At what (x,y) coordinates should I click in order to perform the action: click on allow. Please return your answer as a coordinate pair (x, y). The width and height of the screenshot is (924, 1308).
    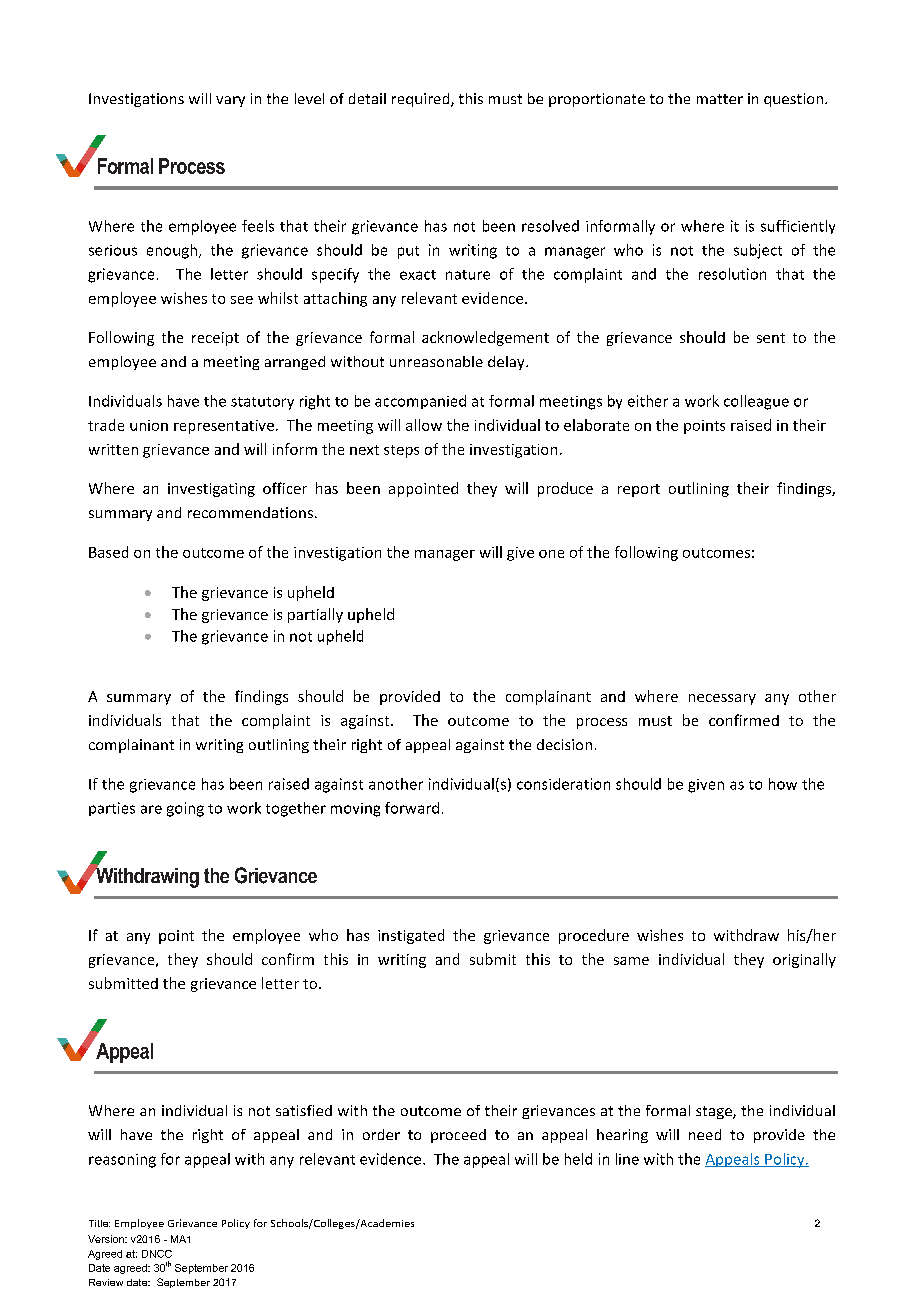
    Looking at the image, I should click on (424, 425).
